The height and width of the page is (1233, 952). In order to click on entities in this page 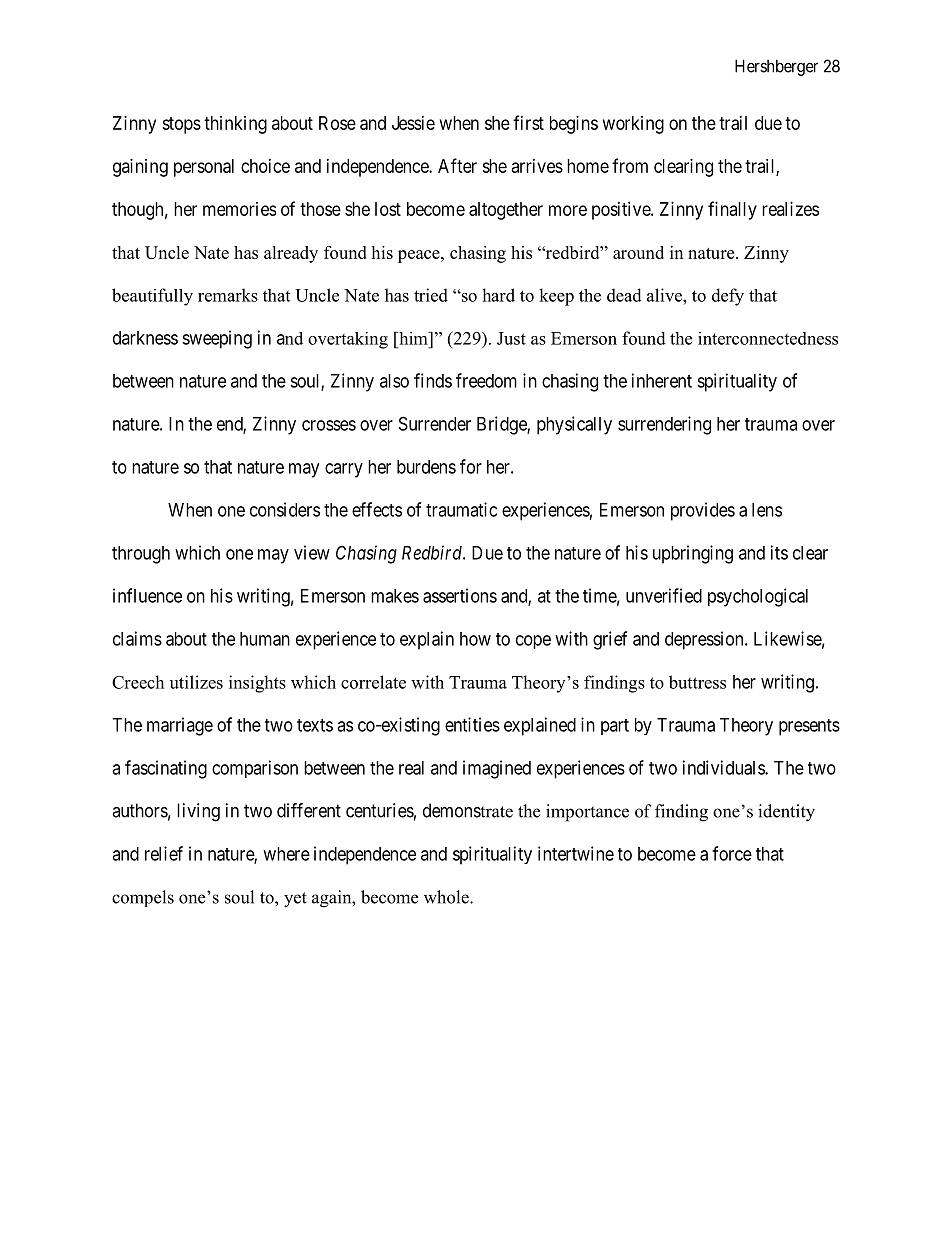, I will do `click(472, 724)`.
